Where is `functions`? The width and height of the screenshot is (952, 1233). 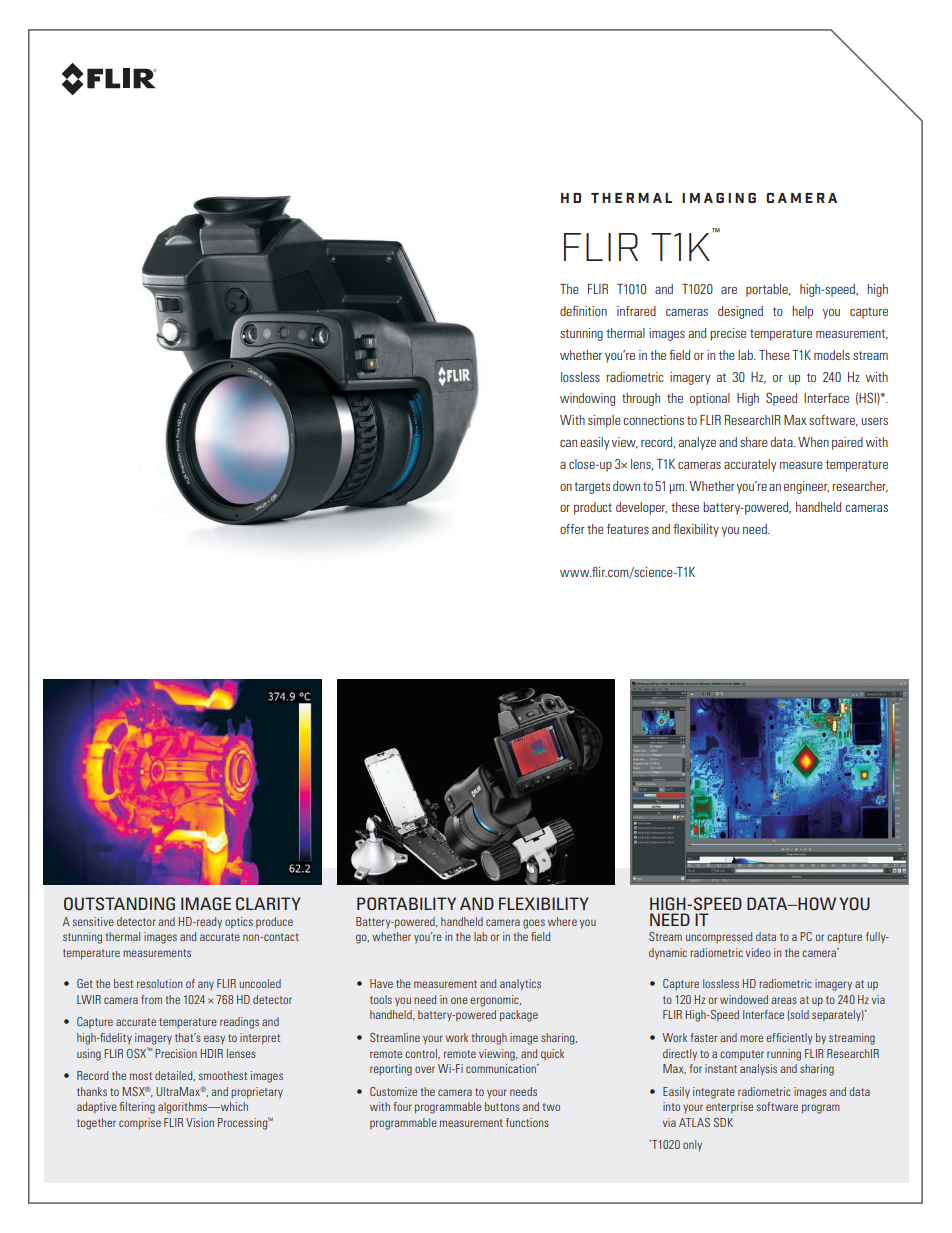 functions is located at coordinates (527, 1122).
